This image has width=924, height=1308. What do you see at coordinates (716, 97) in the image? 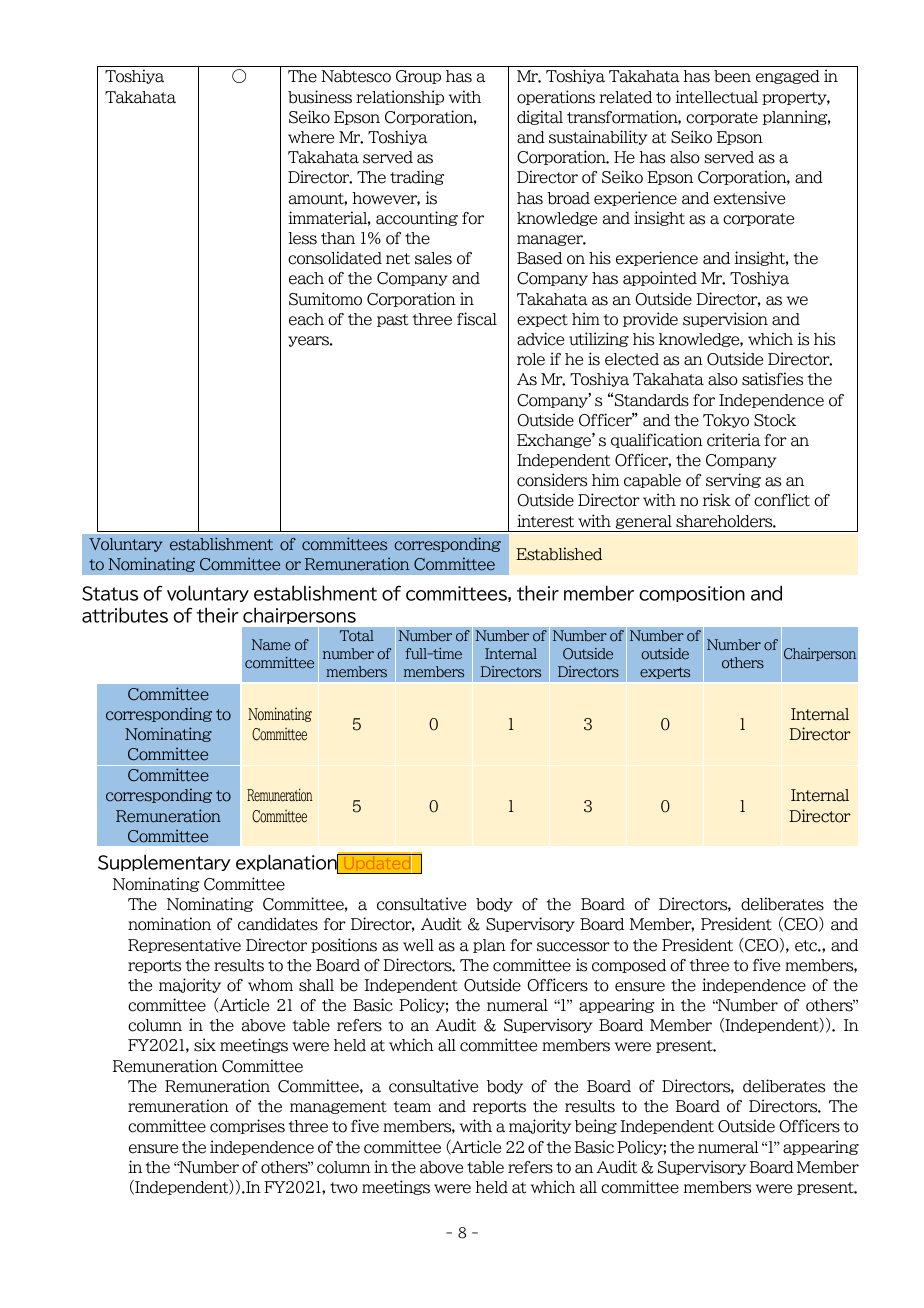
I see `intellectual` at bounding box center [716, 97].
